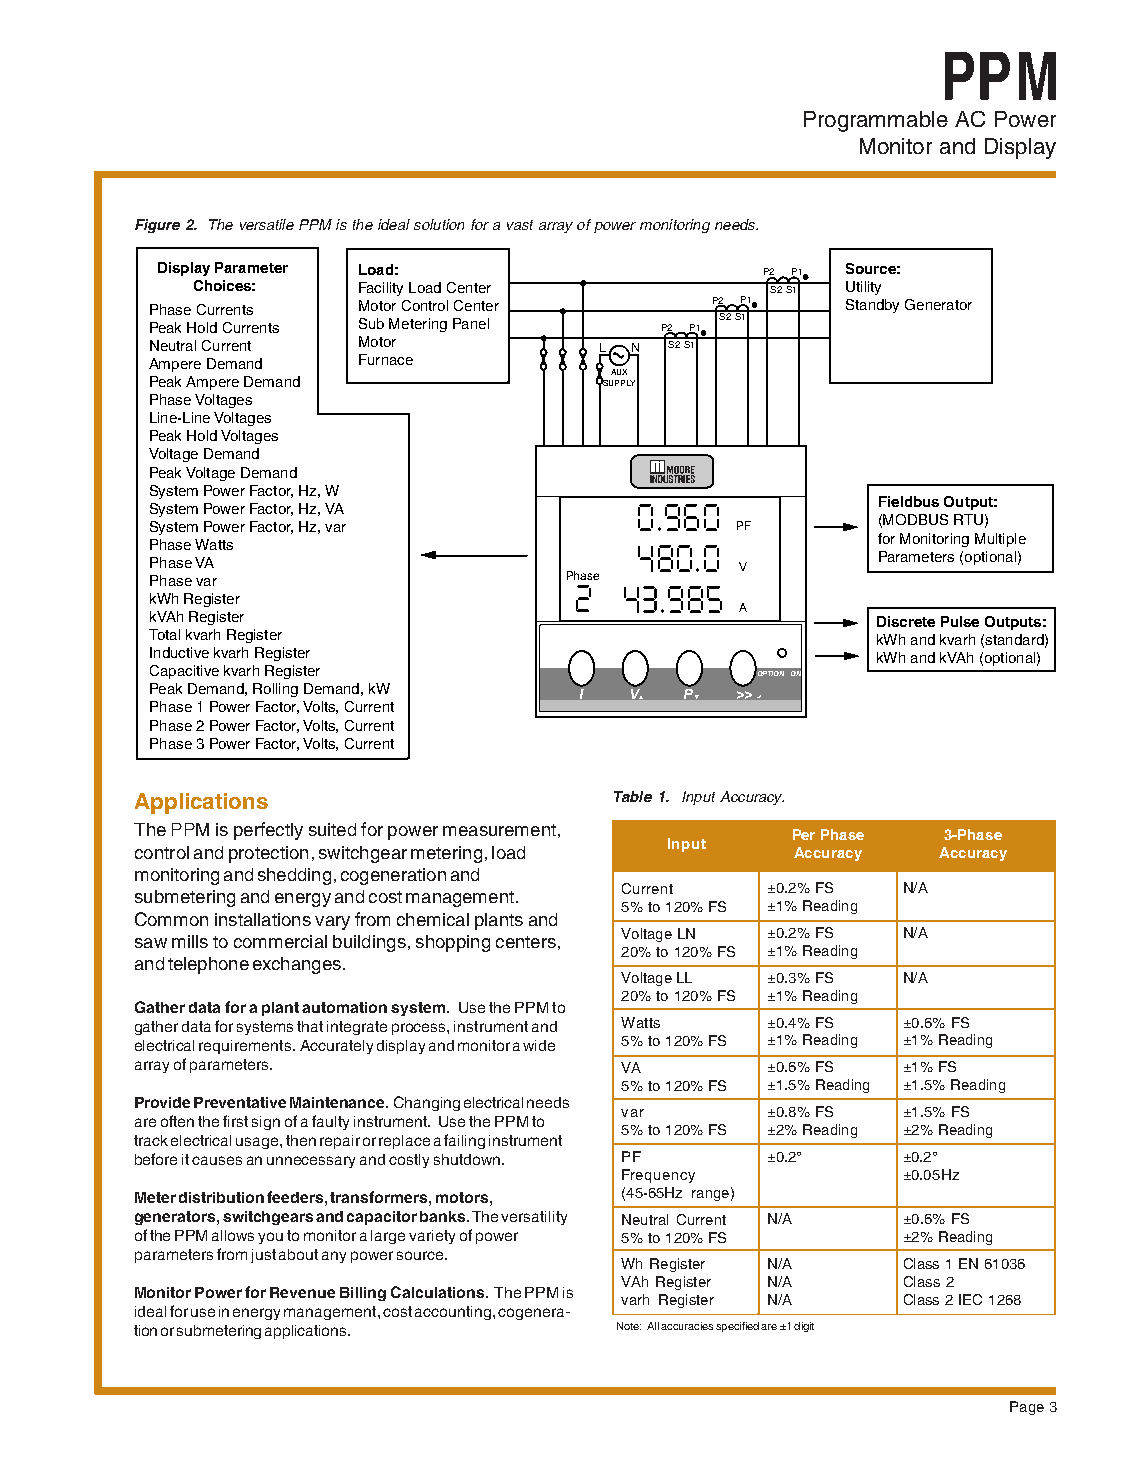 This page has width=1140, height=1475. I want to click on Revenue, so click(302, 1292).
